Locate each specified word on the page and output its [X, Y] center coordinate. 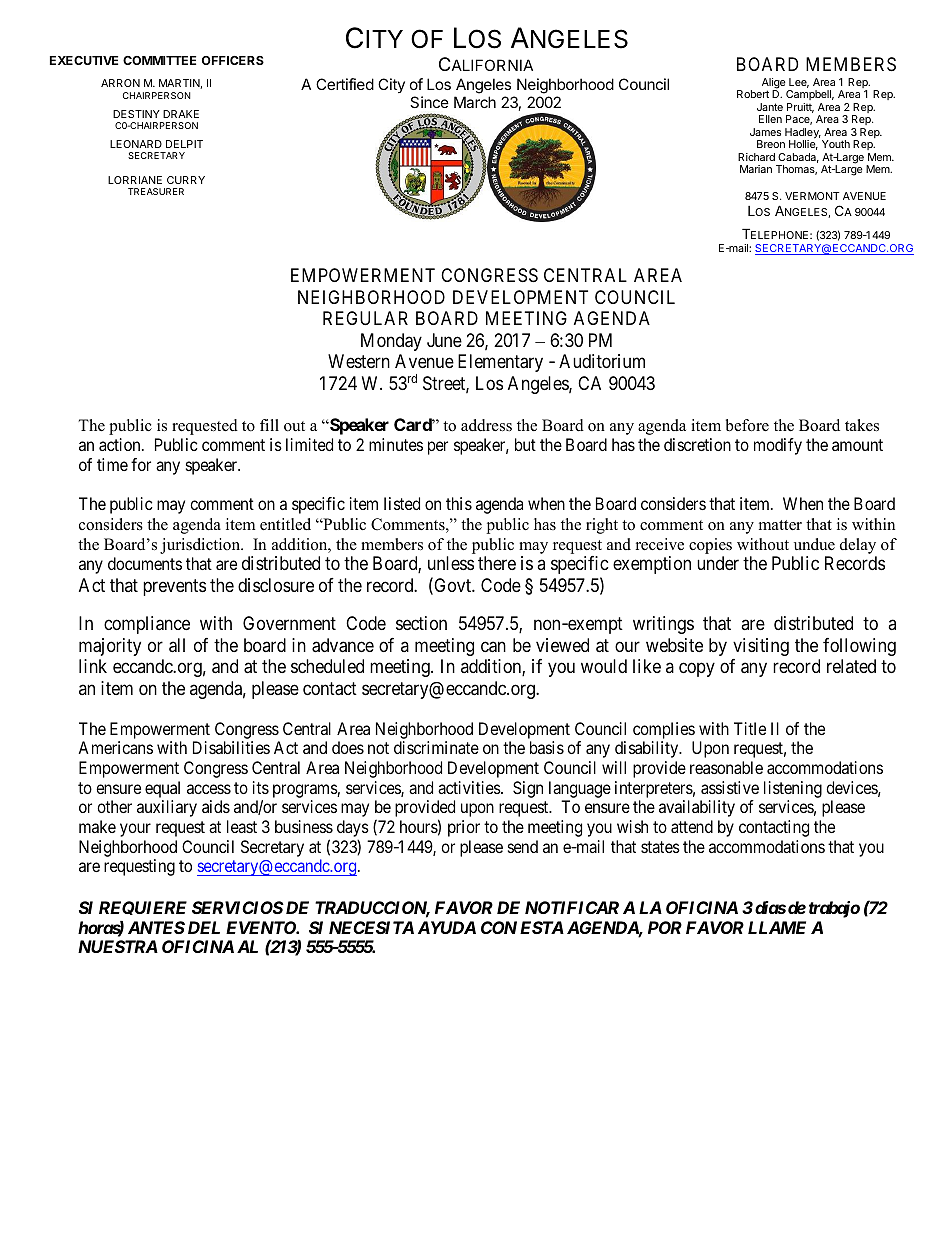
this [459, 503]
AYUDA [447, 927]
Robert [753, 94]
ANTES [156, 927]
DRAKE [181, 114]
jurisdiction [201, 546]
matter [780, 525]
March [475, 102]
